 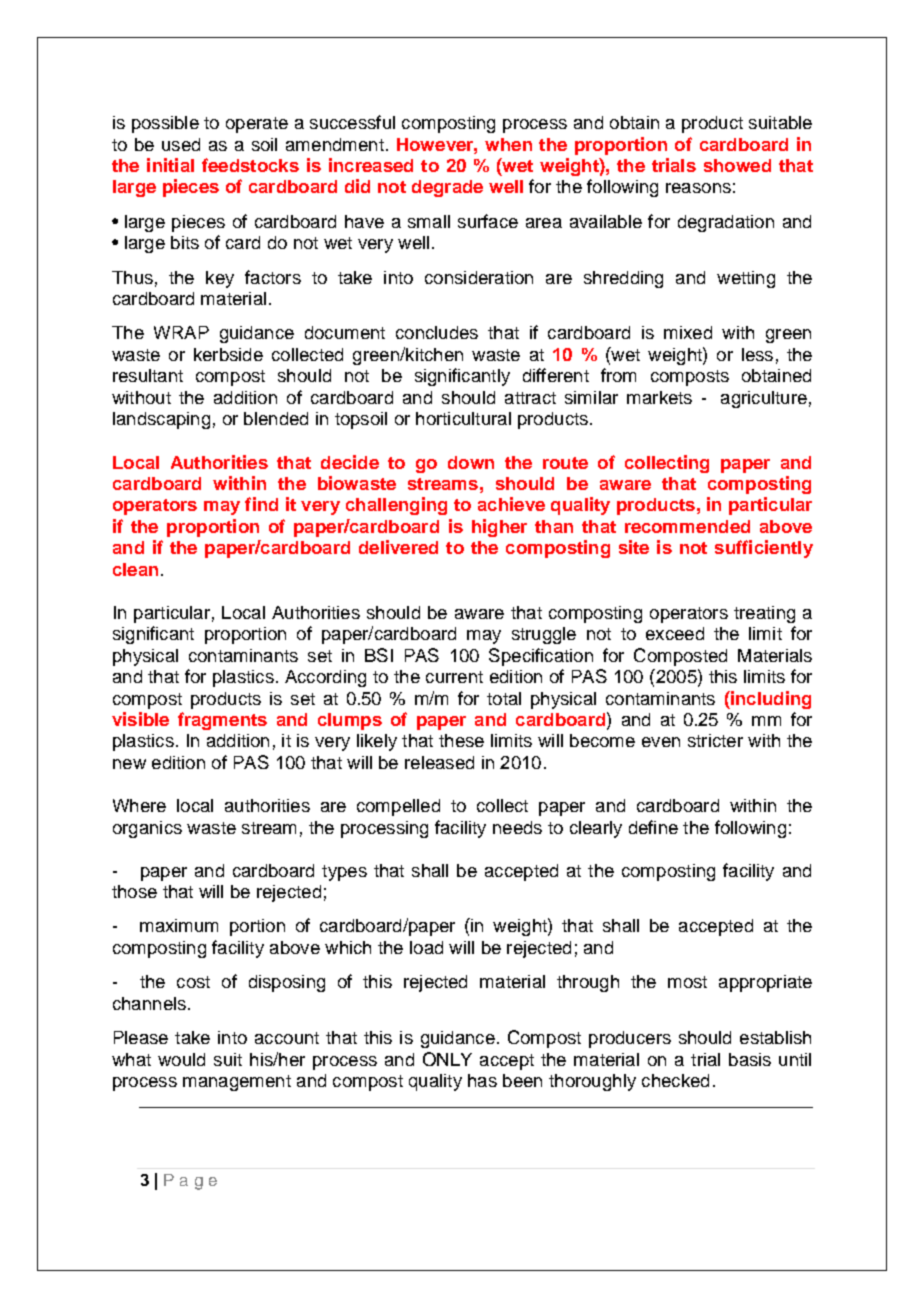 I want to click on degrade, so click(x=447, y=188).
